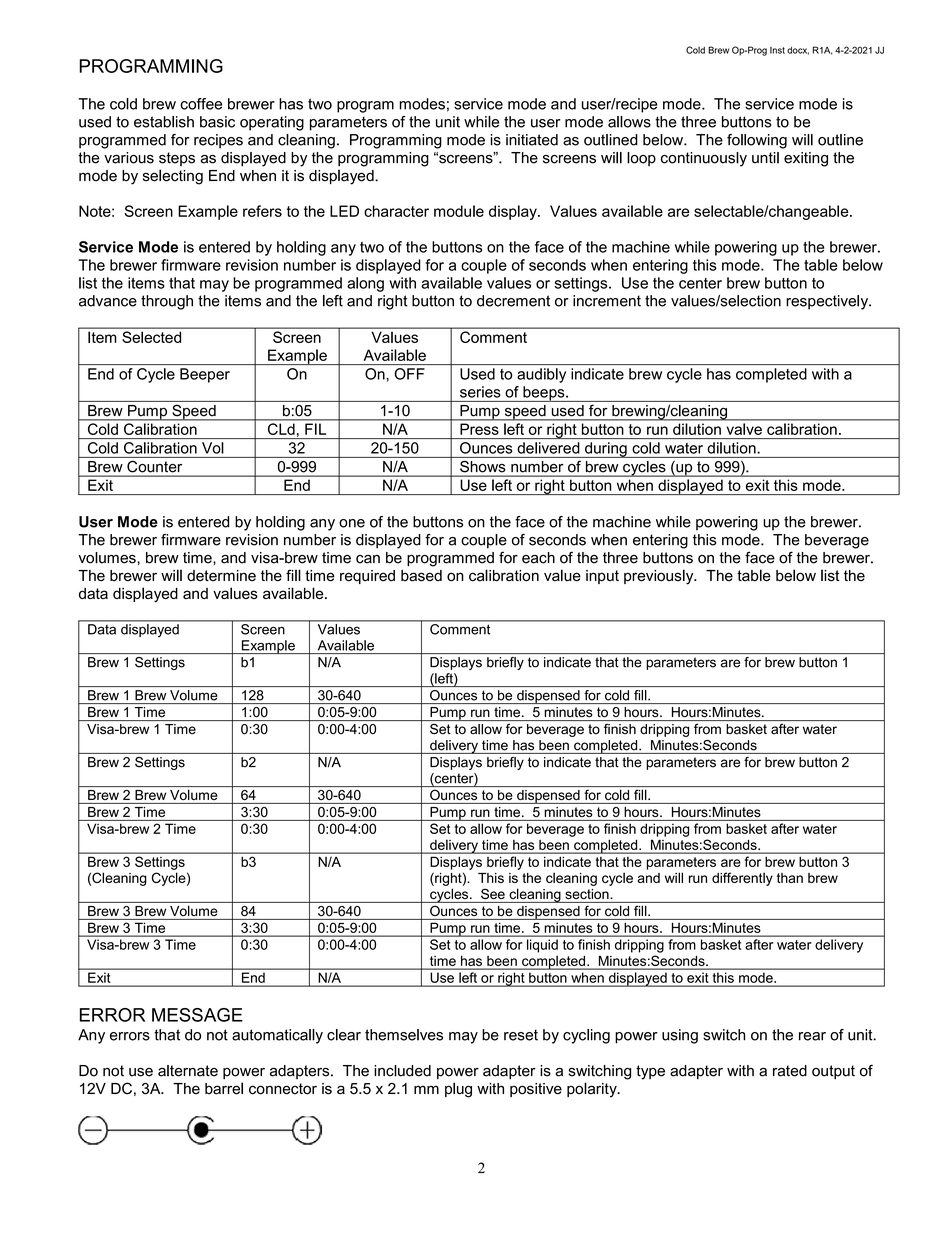 This image has width=952, height=1233. I want to click on determine, so click(221, 576).
